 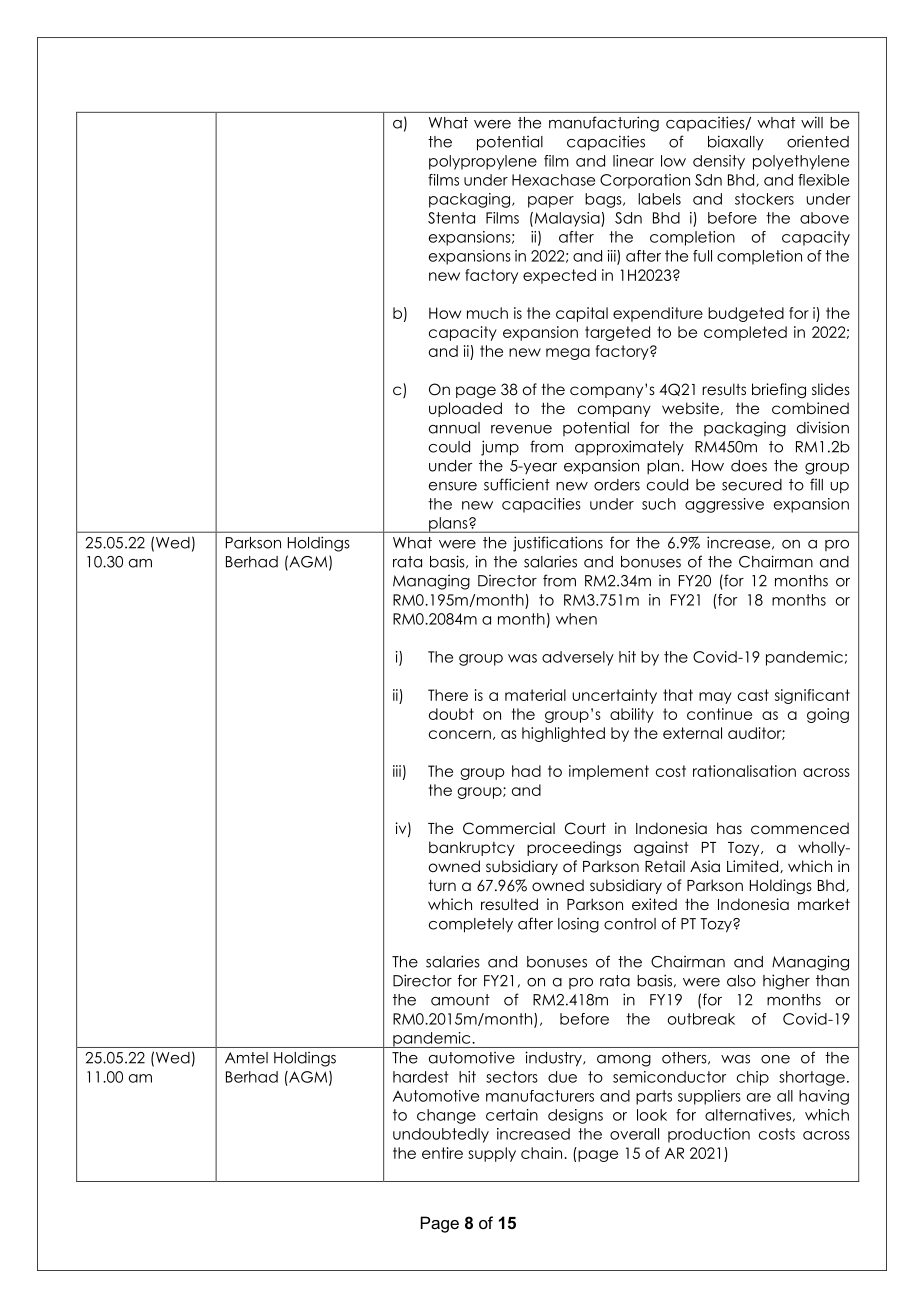 What do you see at coordinates (754, 866) in the screenshot?
I see `Limited` at bounding box center [754, 866].
